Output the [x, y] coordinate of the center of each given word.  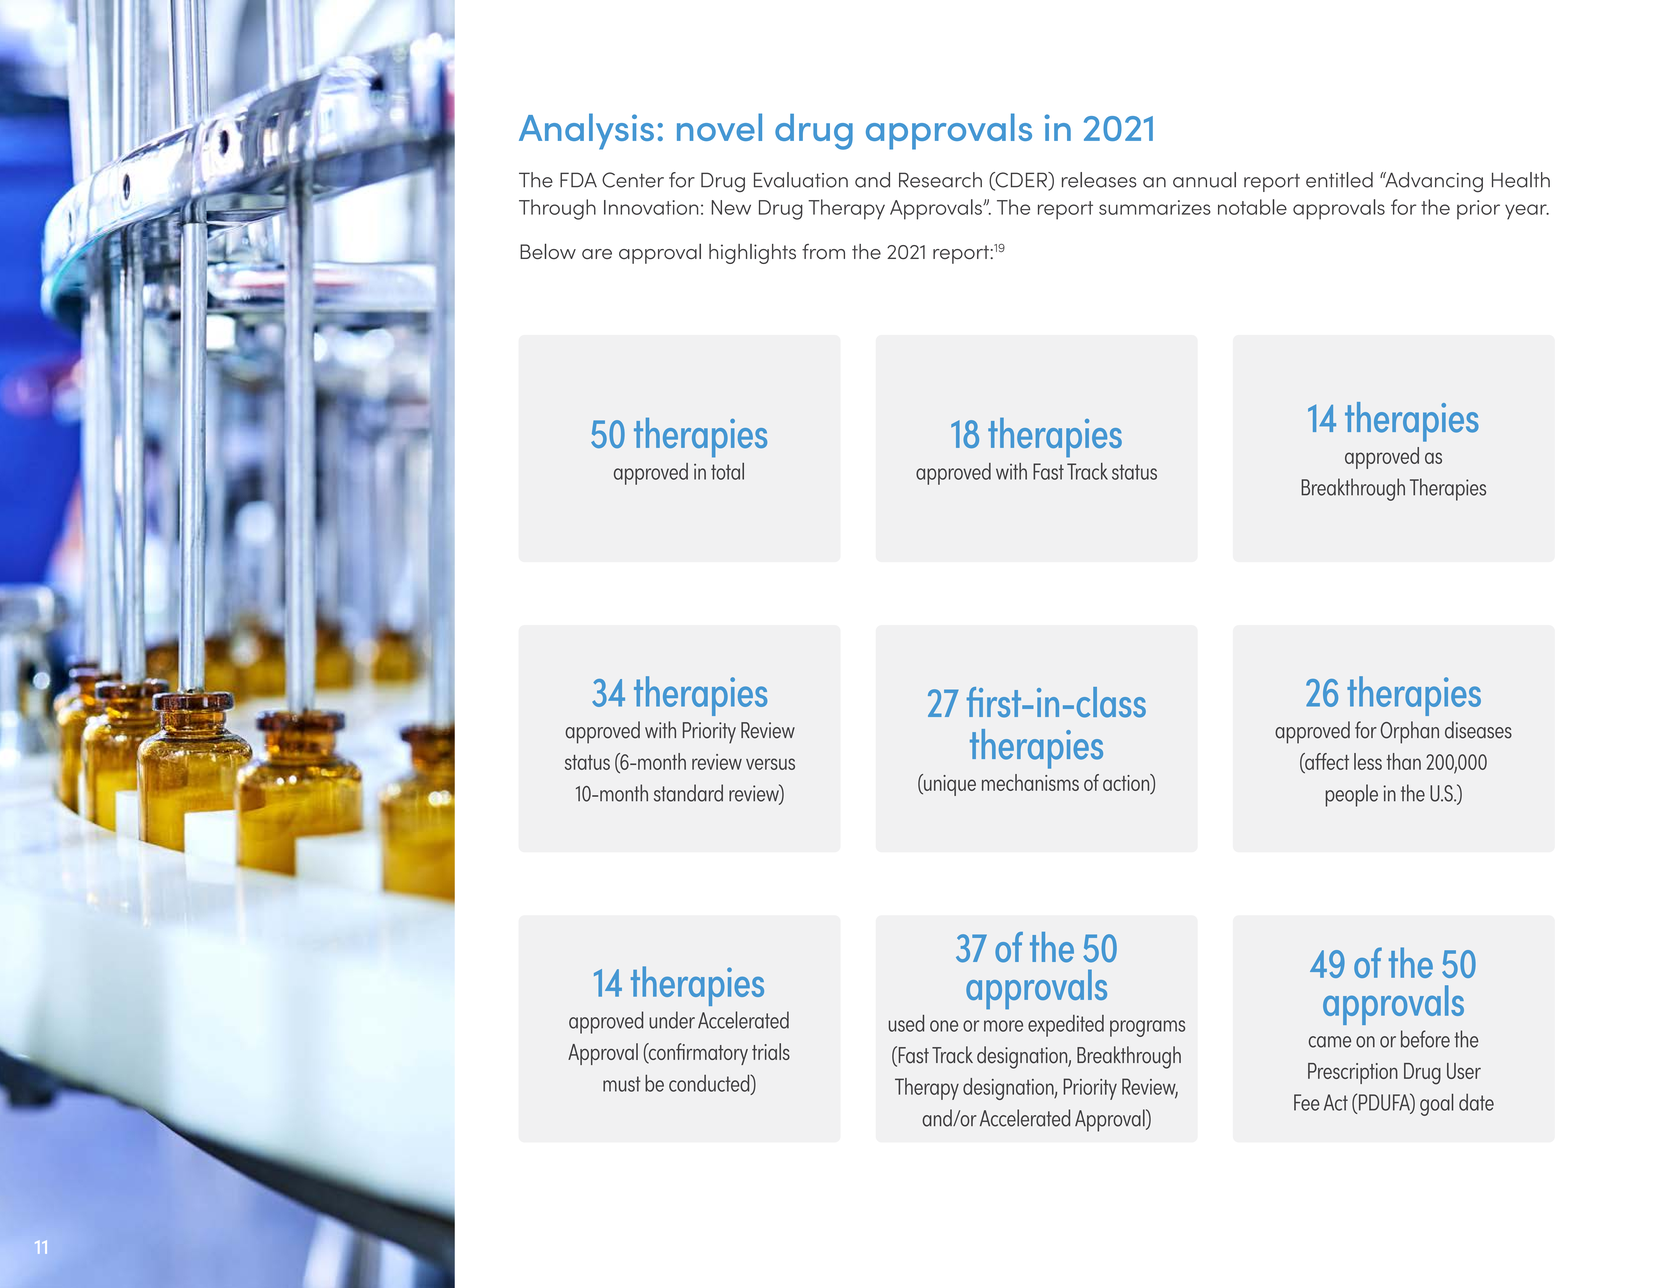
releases [1099, 180]
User [1464, 1071]
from [823, 252]
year [1527, 212]
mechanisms [1030, 782]
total [727, 471]
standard [688, 793]
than [1403, 761]
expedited [1066, 1026]
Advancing [1433, 182]
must [622, 1084]
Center [633, 180]
